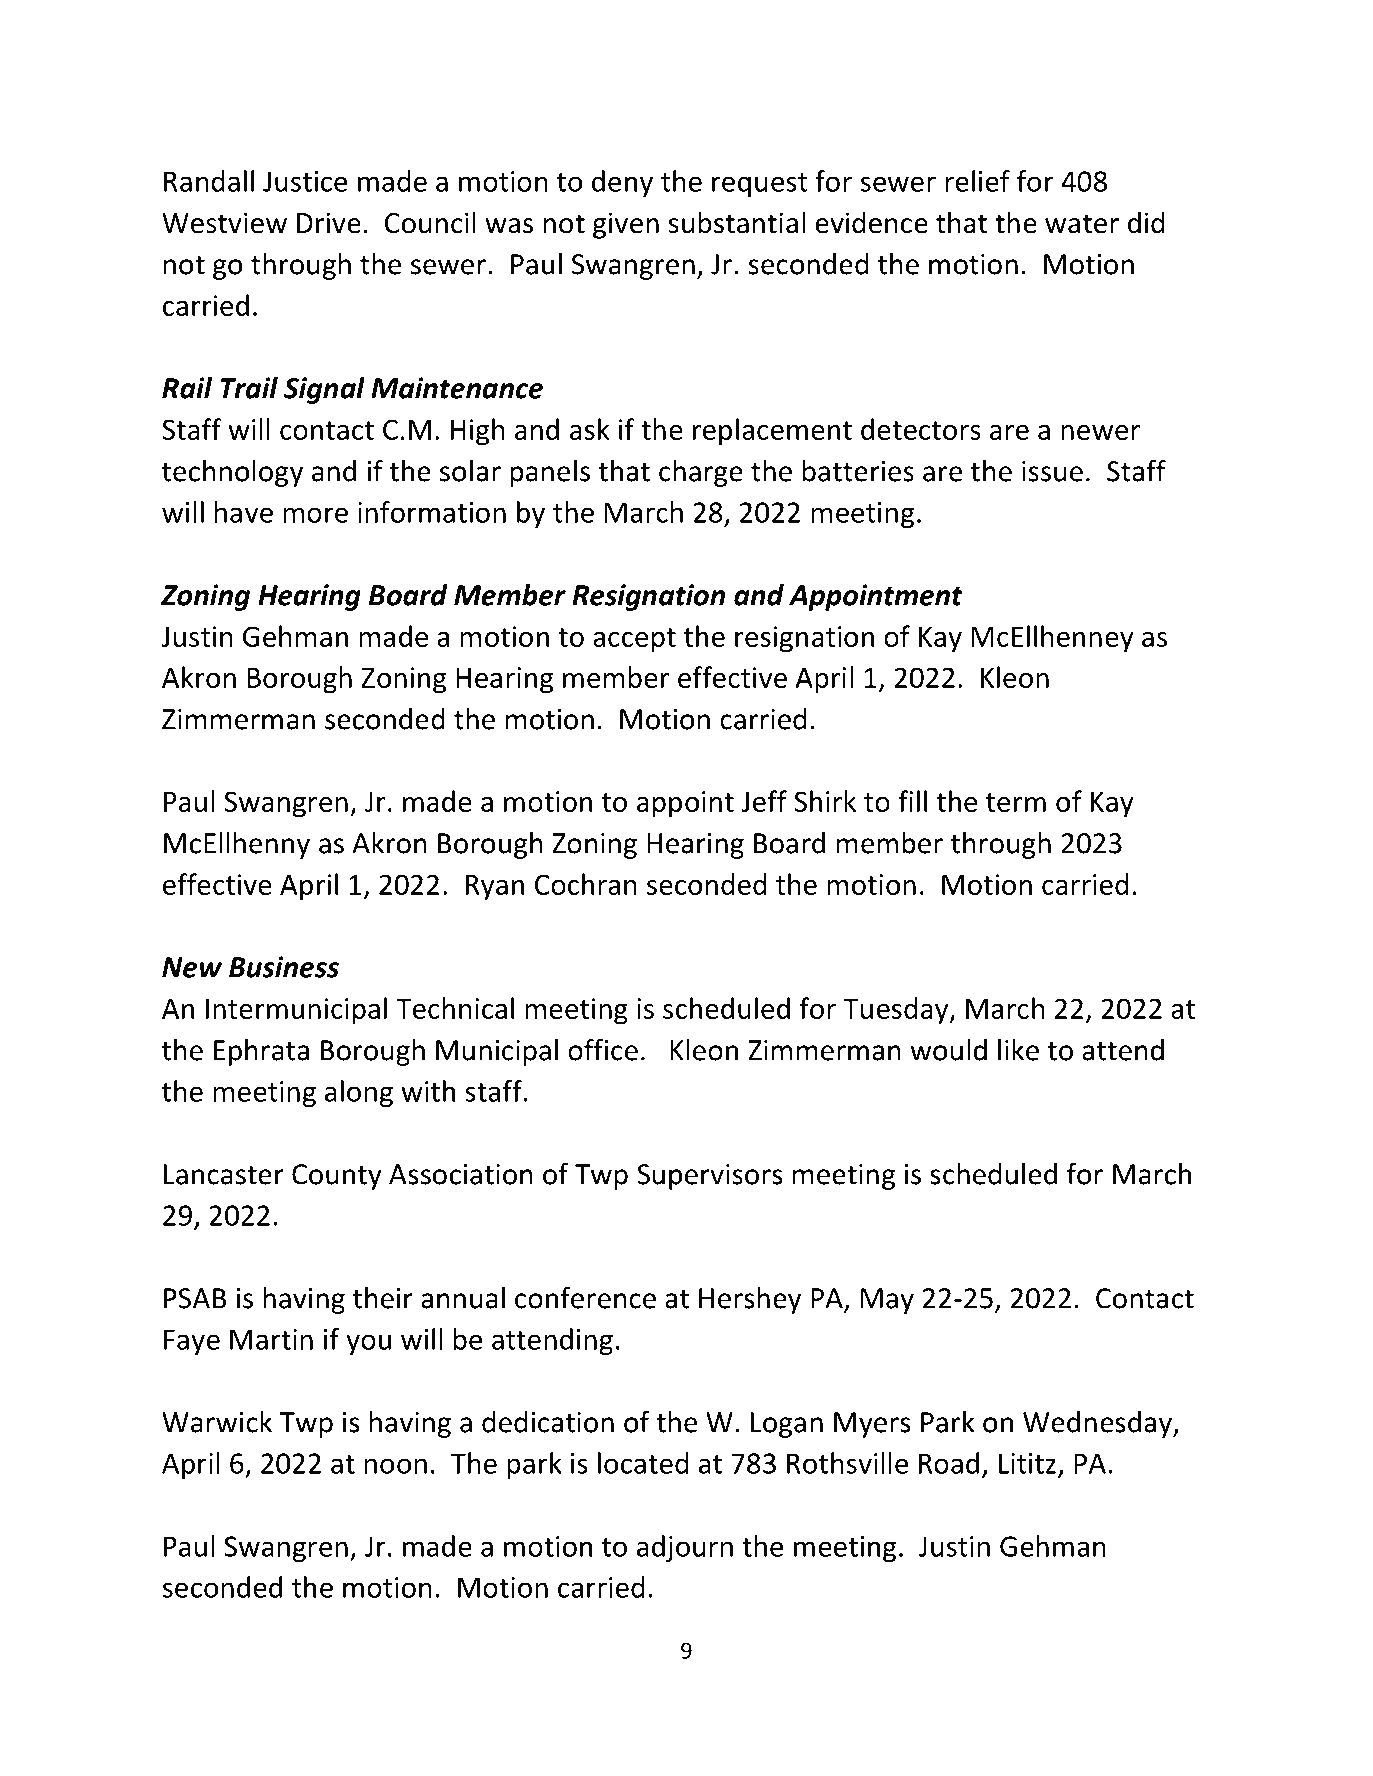  Describe the element at coordinates (284, 967) in the screenshot. I see `Business` at that location.
